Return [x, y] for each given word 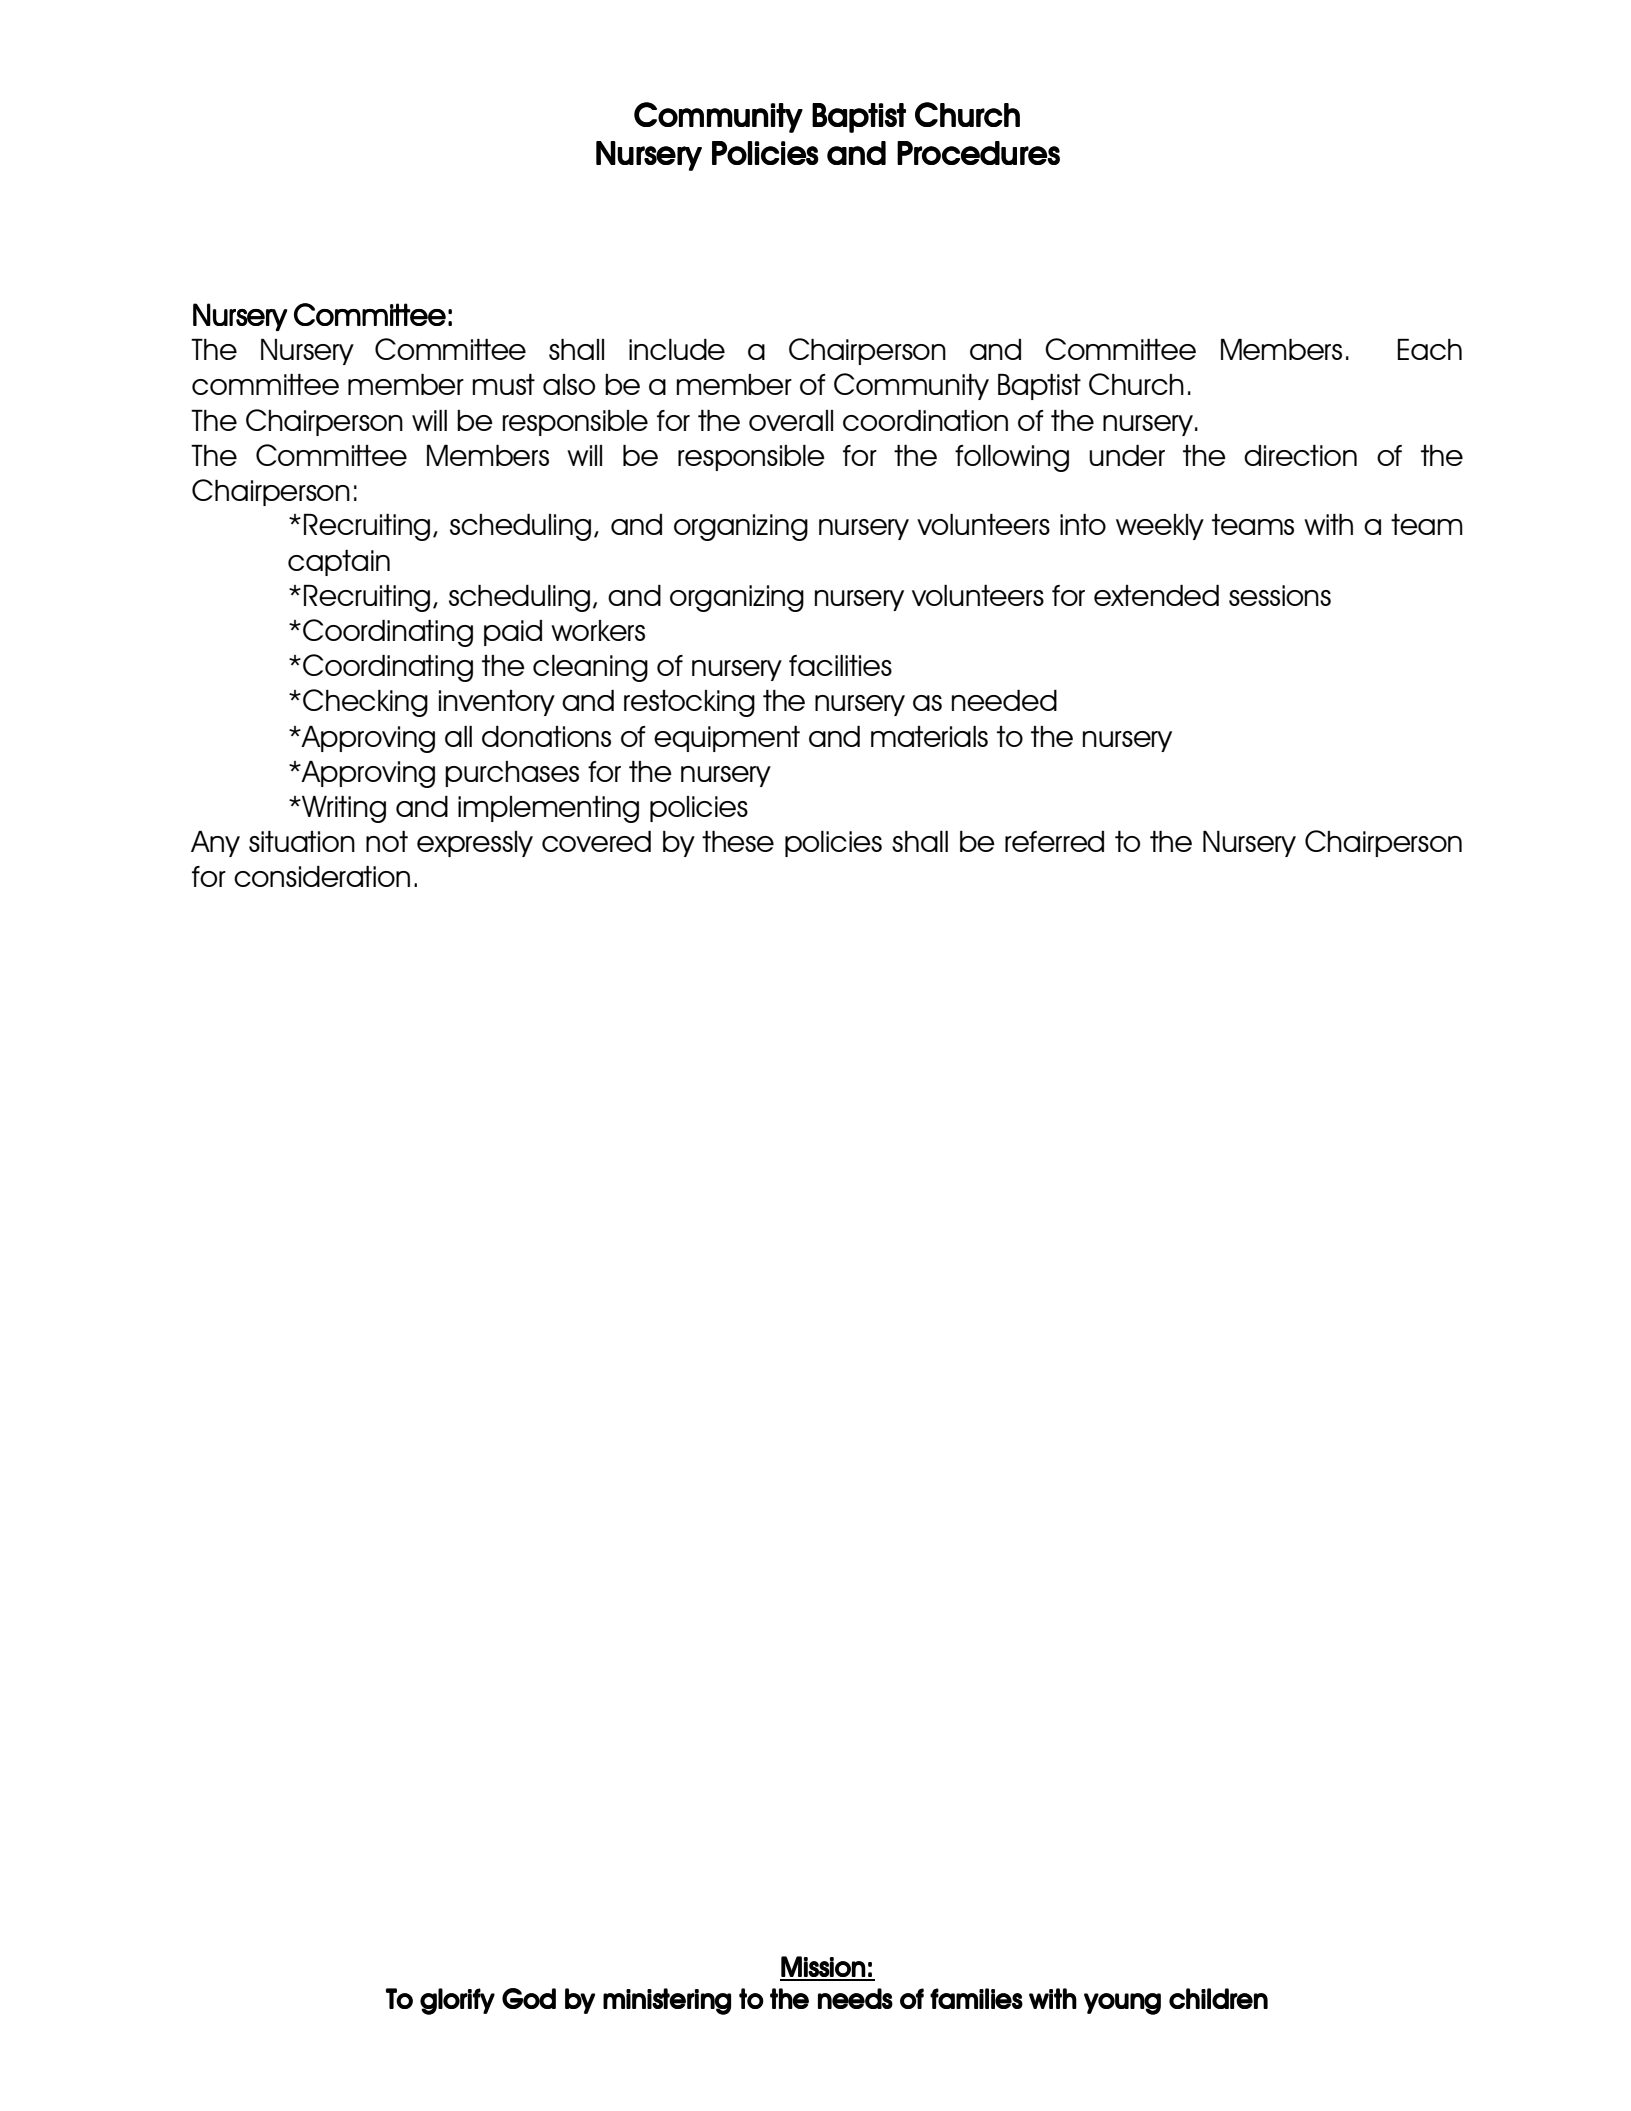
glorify [457, 2001]
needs [855, 1998]
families [976, 1998]
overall [791, 420]
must [503, 384]
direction [1300, 455]
